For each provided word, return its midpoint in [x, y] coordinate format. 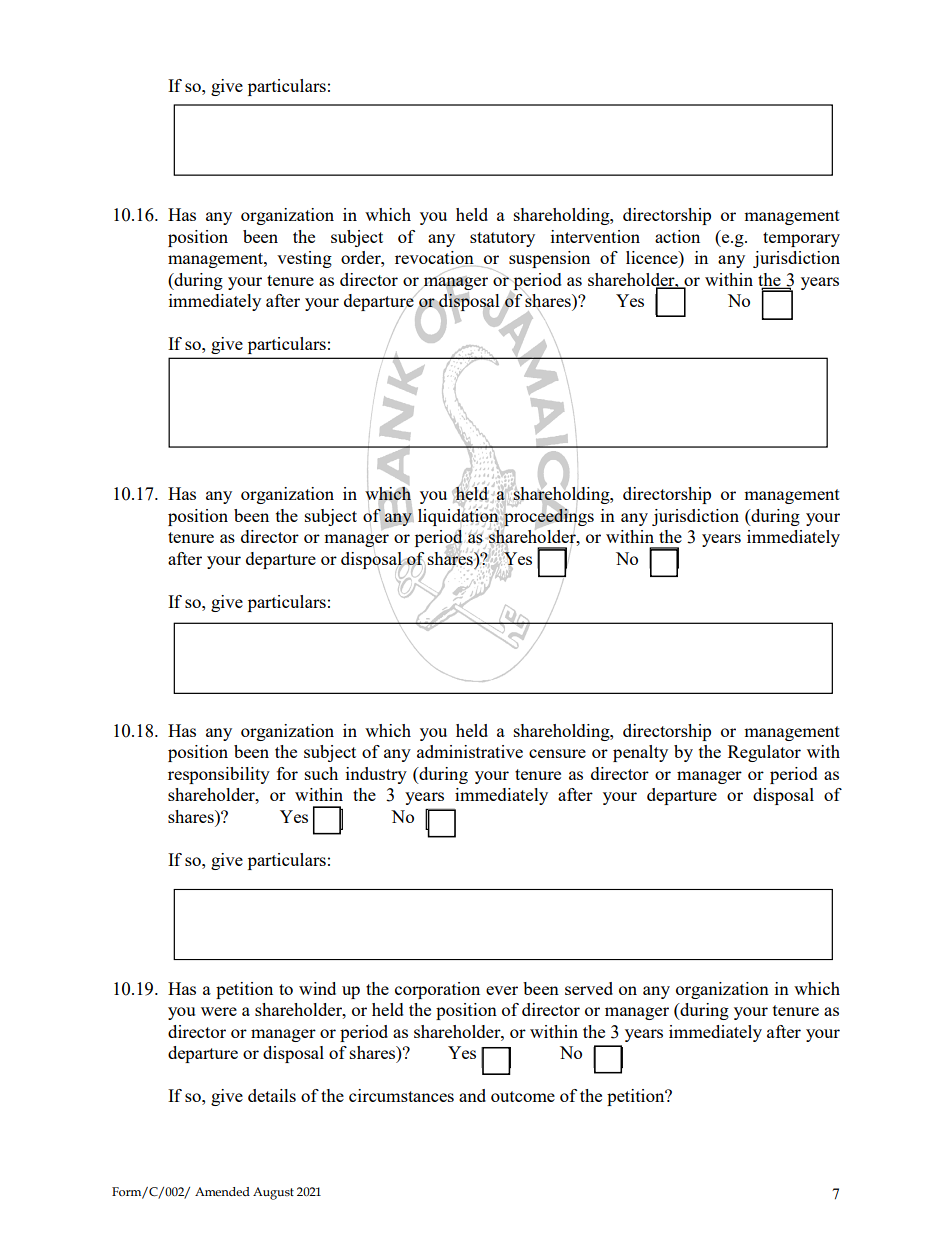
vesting [304, 259]
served [589, 988]
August [273, 1193]
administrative [470, 751]
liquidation [459, 517]
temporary [801, 239]
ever [502, 990]
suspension [549, 259]
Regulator [764, 753]
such [321, 773]
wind [317, 988]
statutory [502, 239]
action [677, 236]
